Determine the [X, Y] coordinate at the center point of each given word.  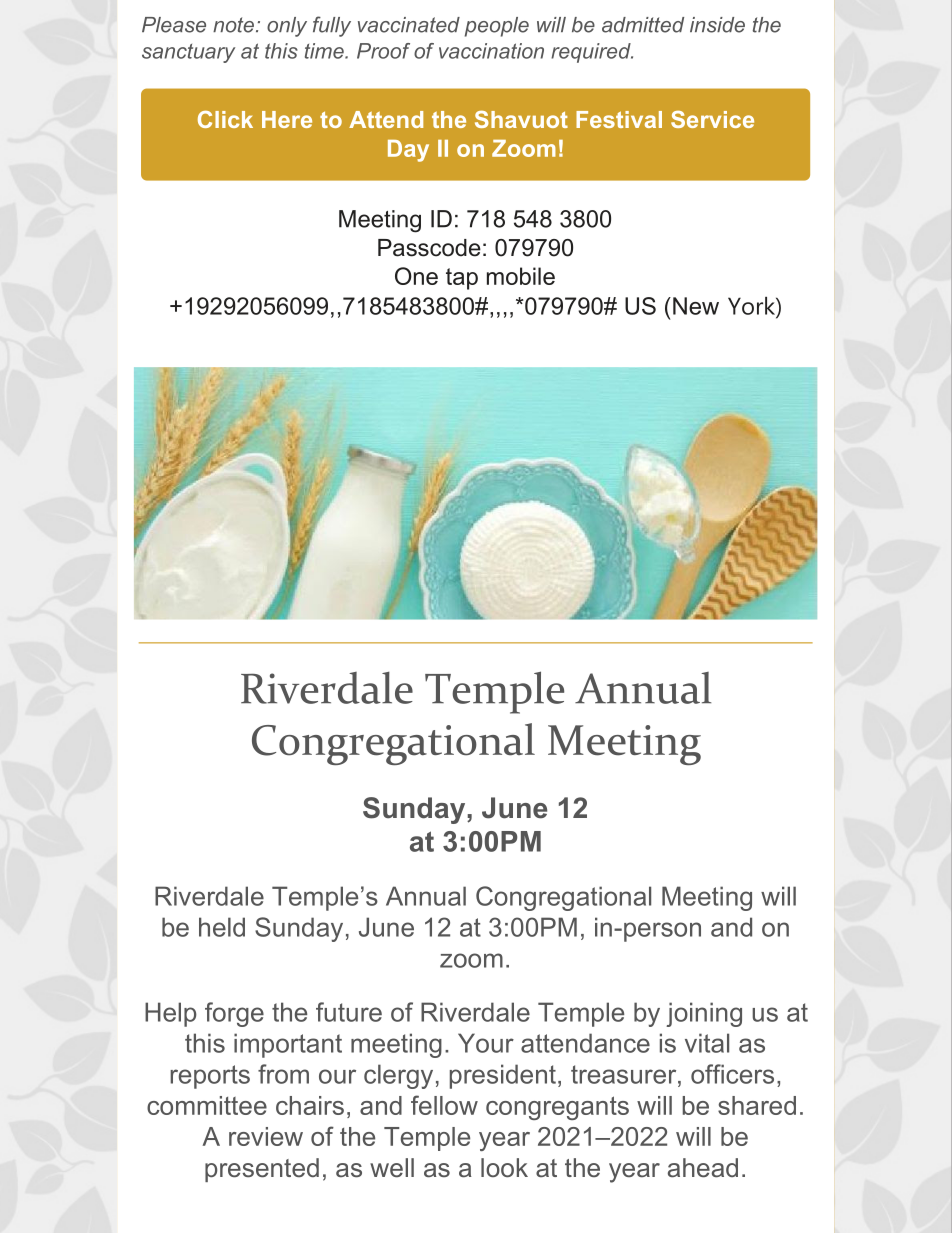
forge [234, 1014]
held [222, 927]
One [416, 276]
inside [717, 25]
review [266, 1136]
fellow [444, 1105]
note [233, 25]
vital [707, 1043]
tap [462, 279]
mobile [521, 276]
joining [704, 1014]
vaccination [491, 51]
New [696, 306]
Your [486, 1043]
